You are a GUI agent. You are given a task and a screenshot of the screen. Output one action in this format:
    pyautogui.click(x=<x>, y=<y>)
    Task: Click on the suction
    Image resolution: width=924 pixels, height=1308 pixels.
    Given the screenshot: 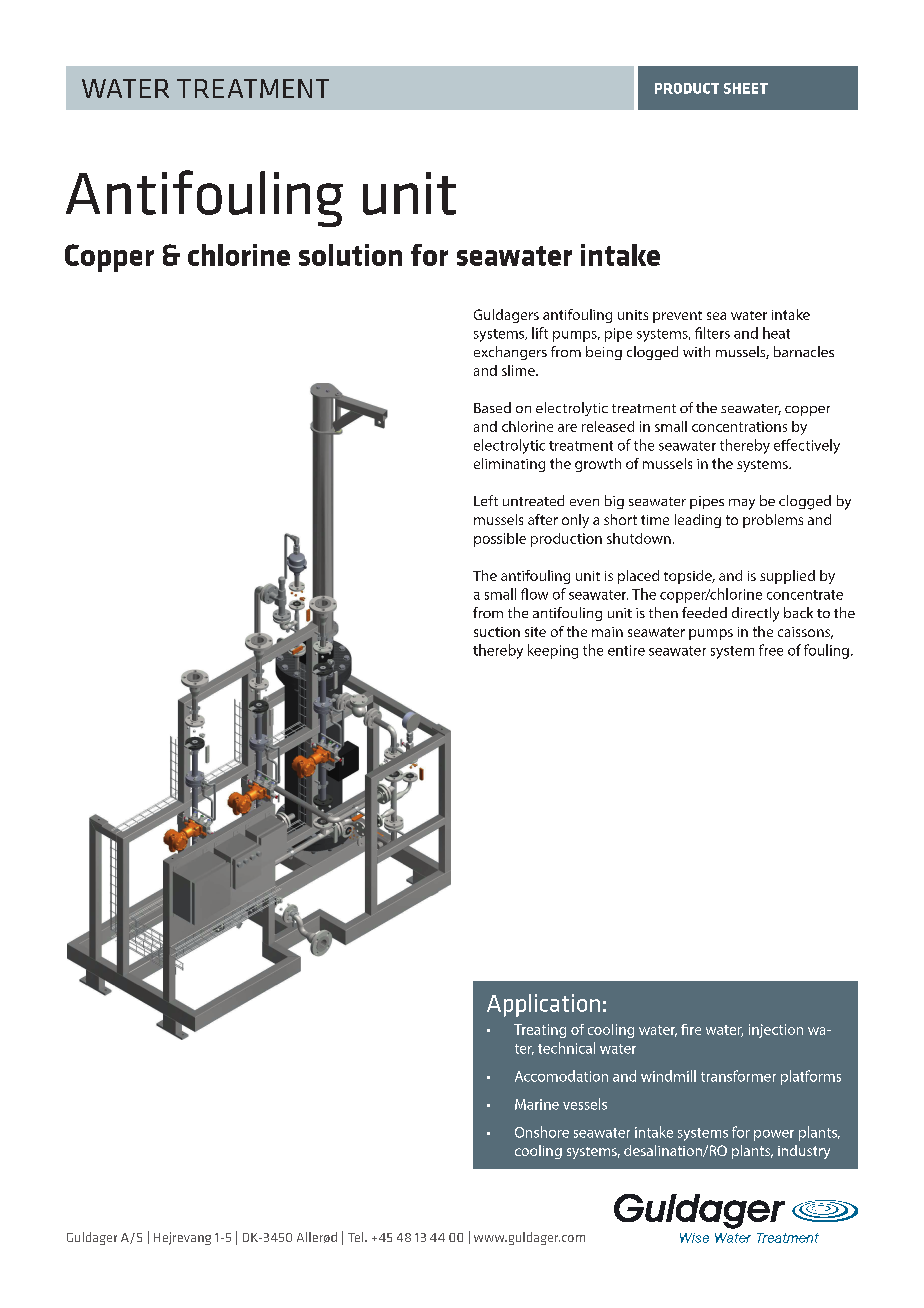 What is the action you would take?
    pyautogui.click(x=497, y=632)
